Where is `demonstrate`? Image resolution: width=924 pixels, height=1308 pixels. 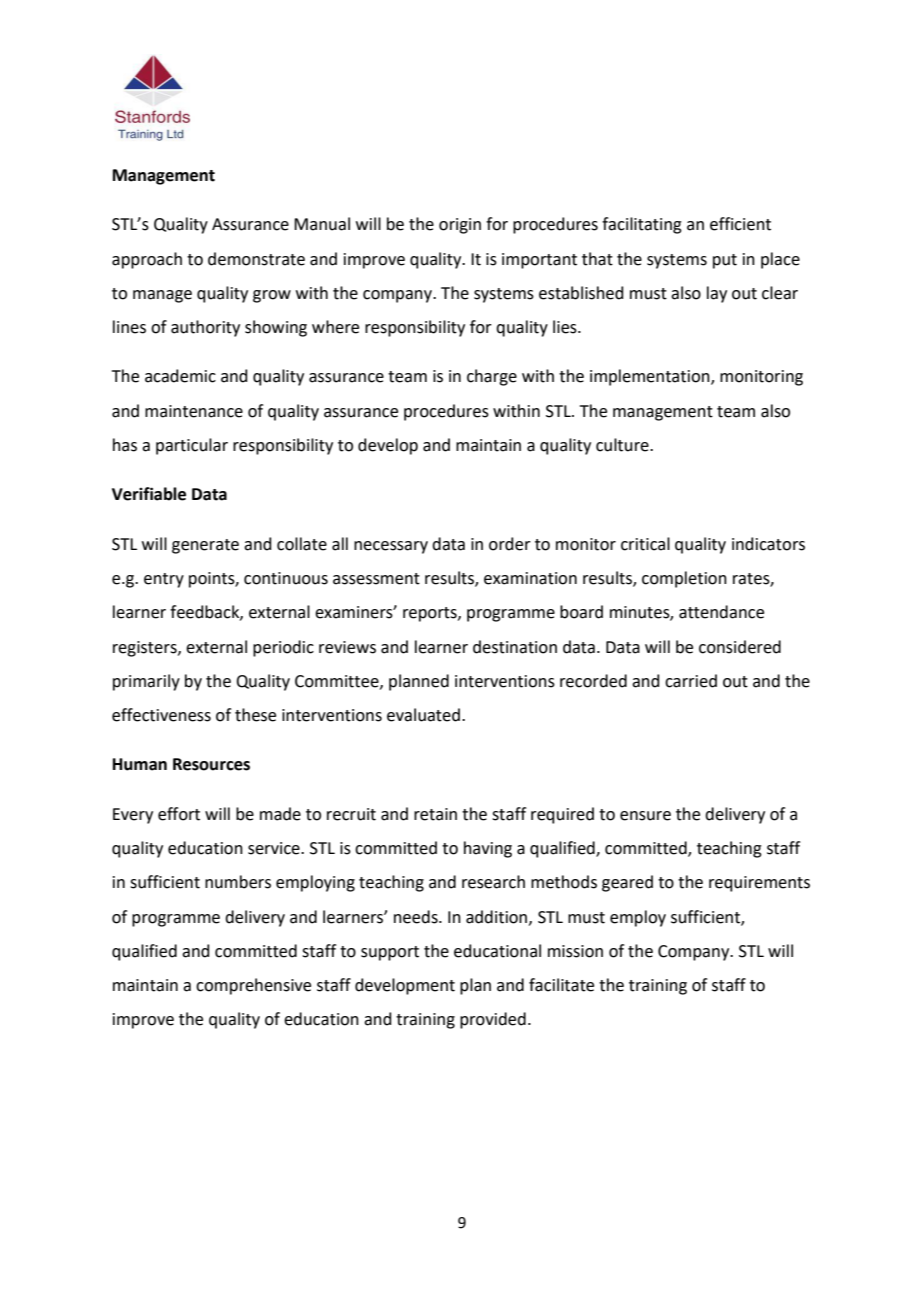
demonstrate is located at coordinates (256, 259).
